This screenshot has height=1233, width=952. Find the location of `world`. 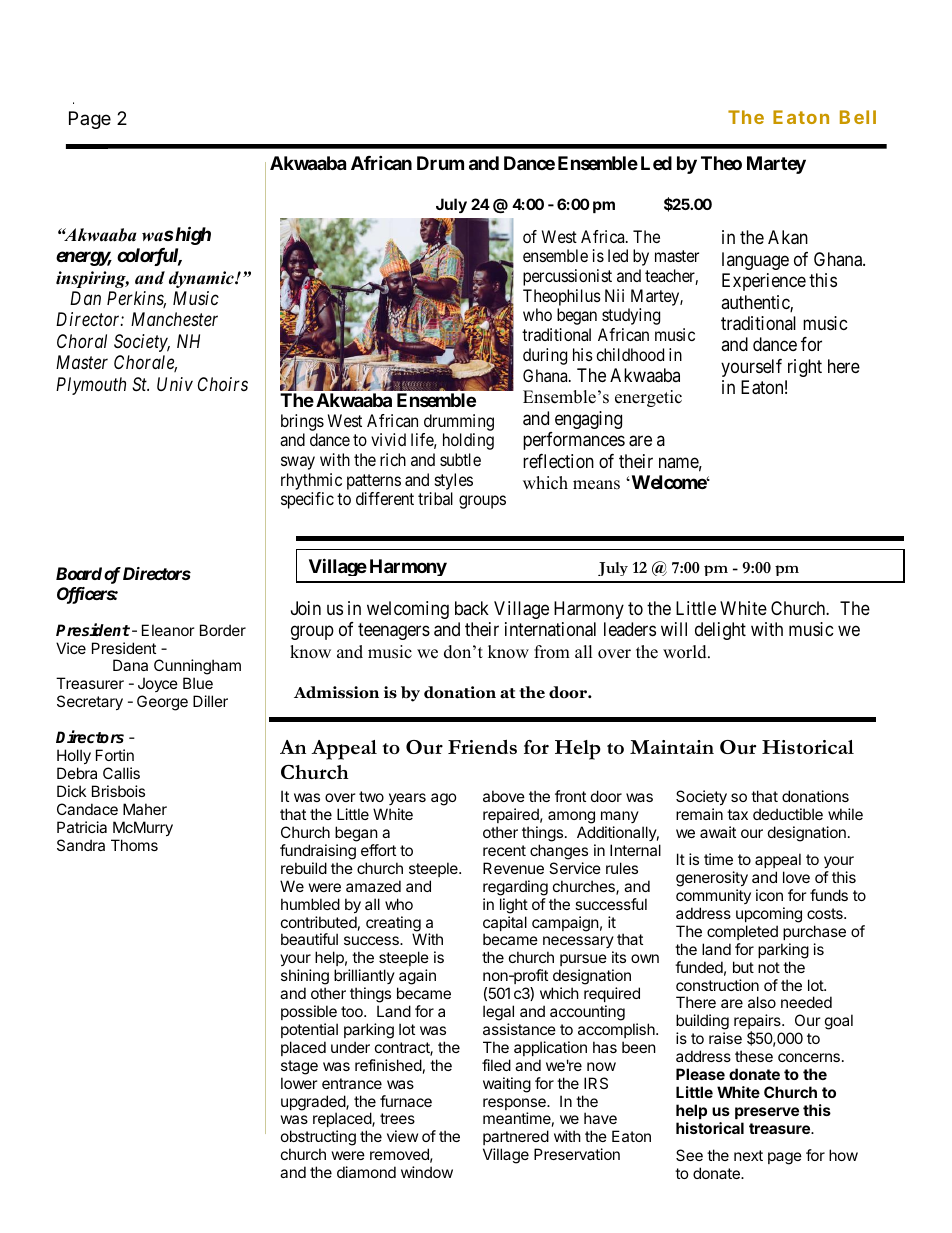

world is located at coordinates (686, 652).
